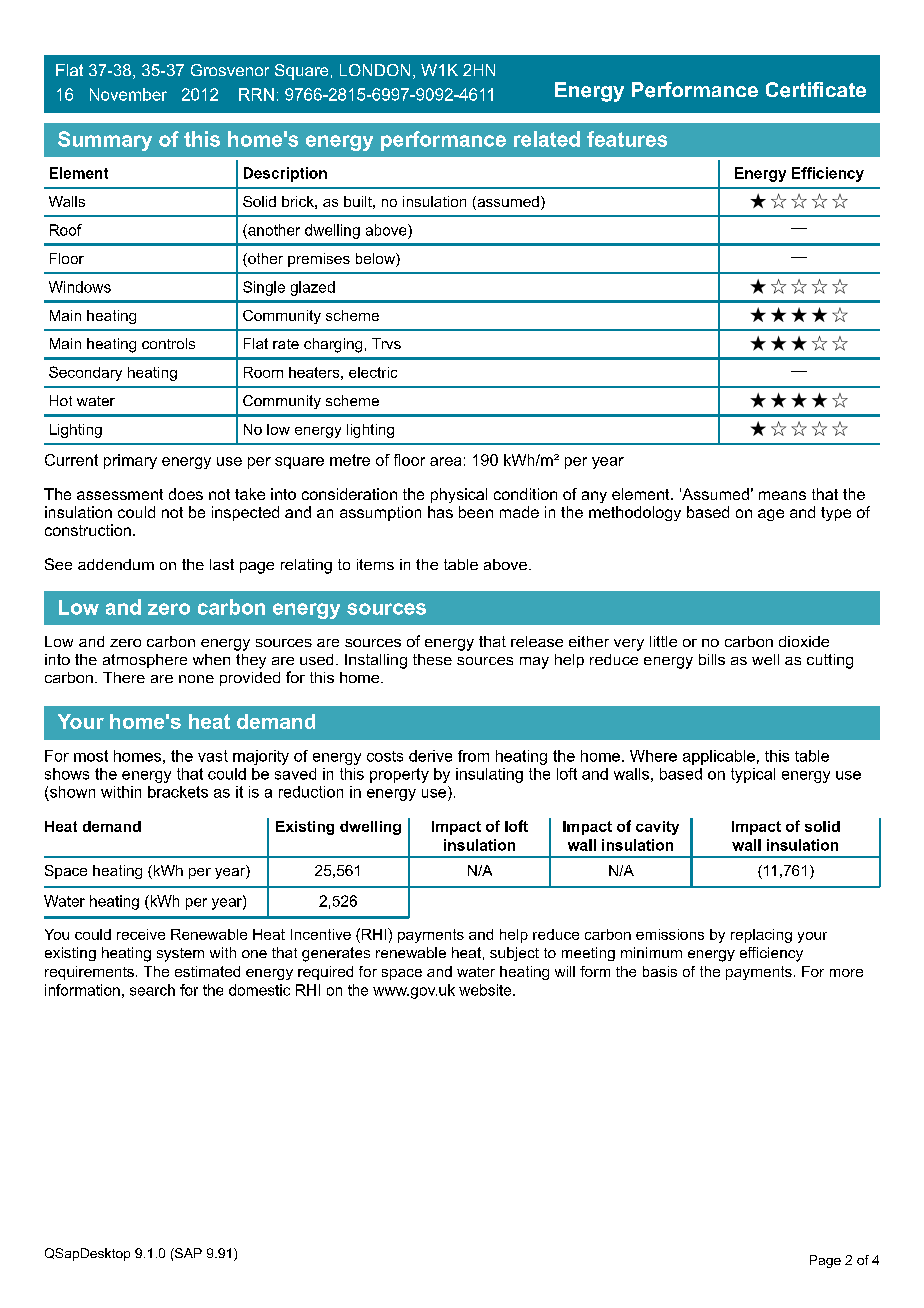 The height and width of the screenshot is (1308, 924). Describe the element at coordinates (816, 90) in the screenshot. I see `Certificate` at that location.
